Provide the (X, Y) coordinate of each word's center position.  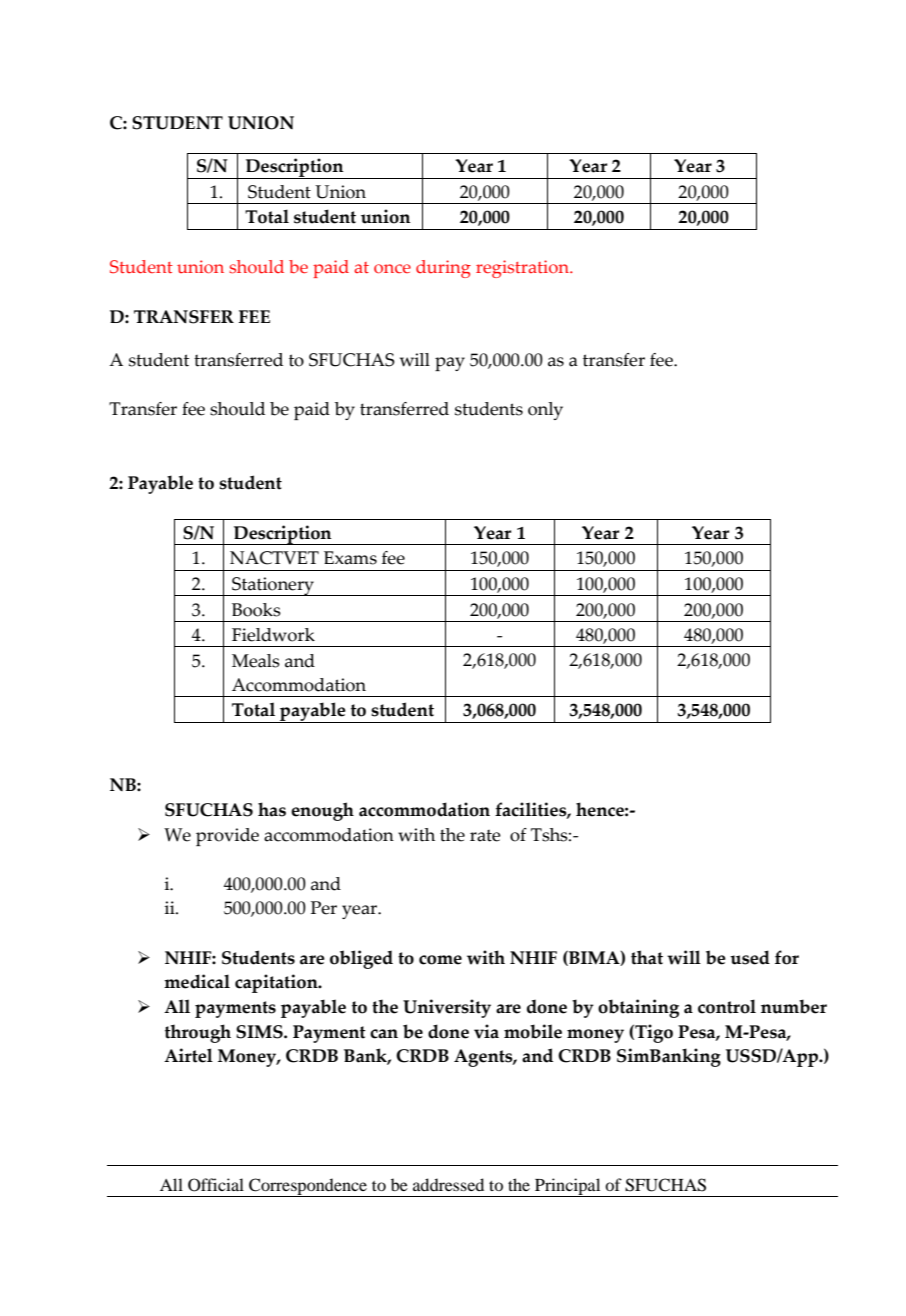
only (545, 411)
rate (485, 836)
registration (523, 269)
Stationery (273, 586)
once (392, 268)
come (440, 960)
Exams (350, 558)
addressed (448, 1184)
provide (227, 837)
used (750, 957)
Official (216, 1185)
